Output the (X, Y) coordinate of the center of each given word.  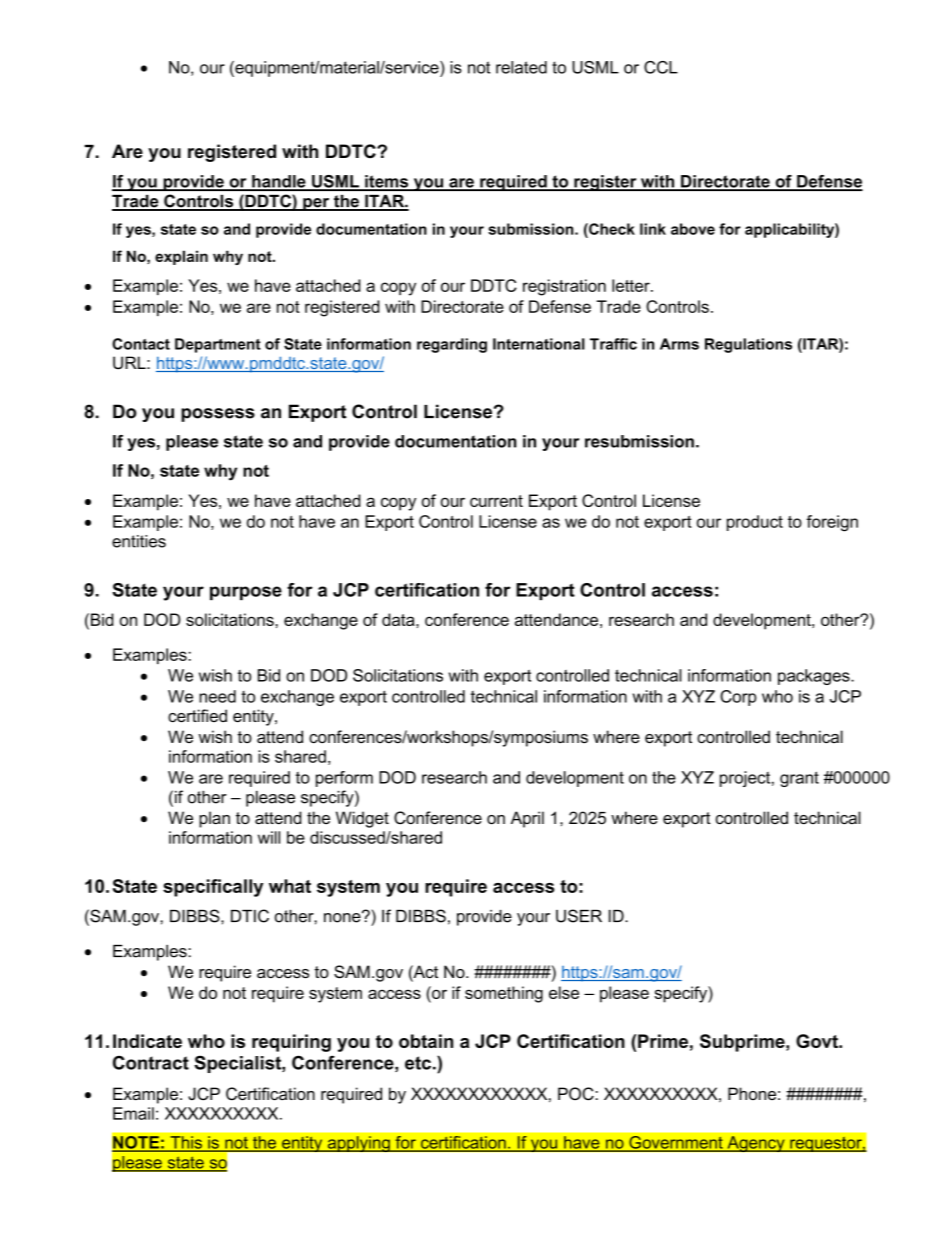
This (186, 1143)
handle (279, 182)
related (521, 67)
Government (676, 1143)
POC (577, 1094)
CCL (661, 67)
